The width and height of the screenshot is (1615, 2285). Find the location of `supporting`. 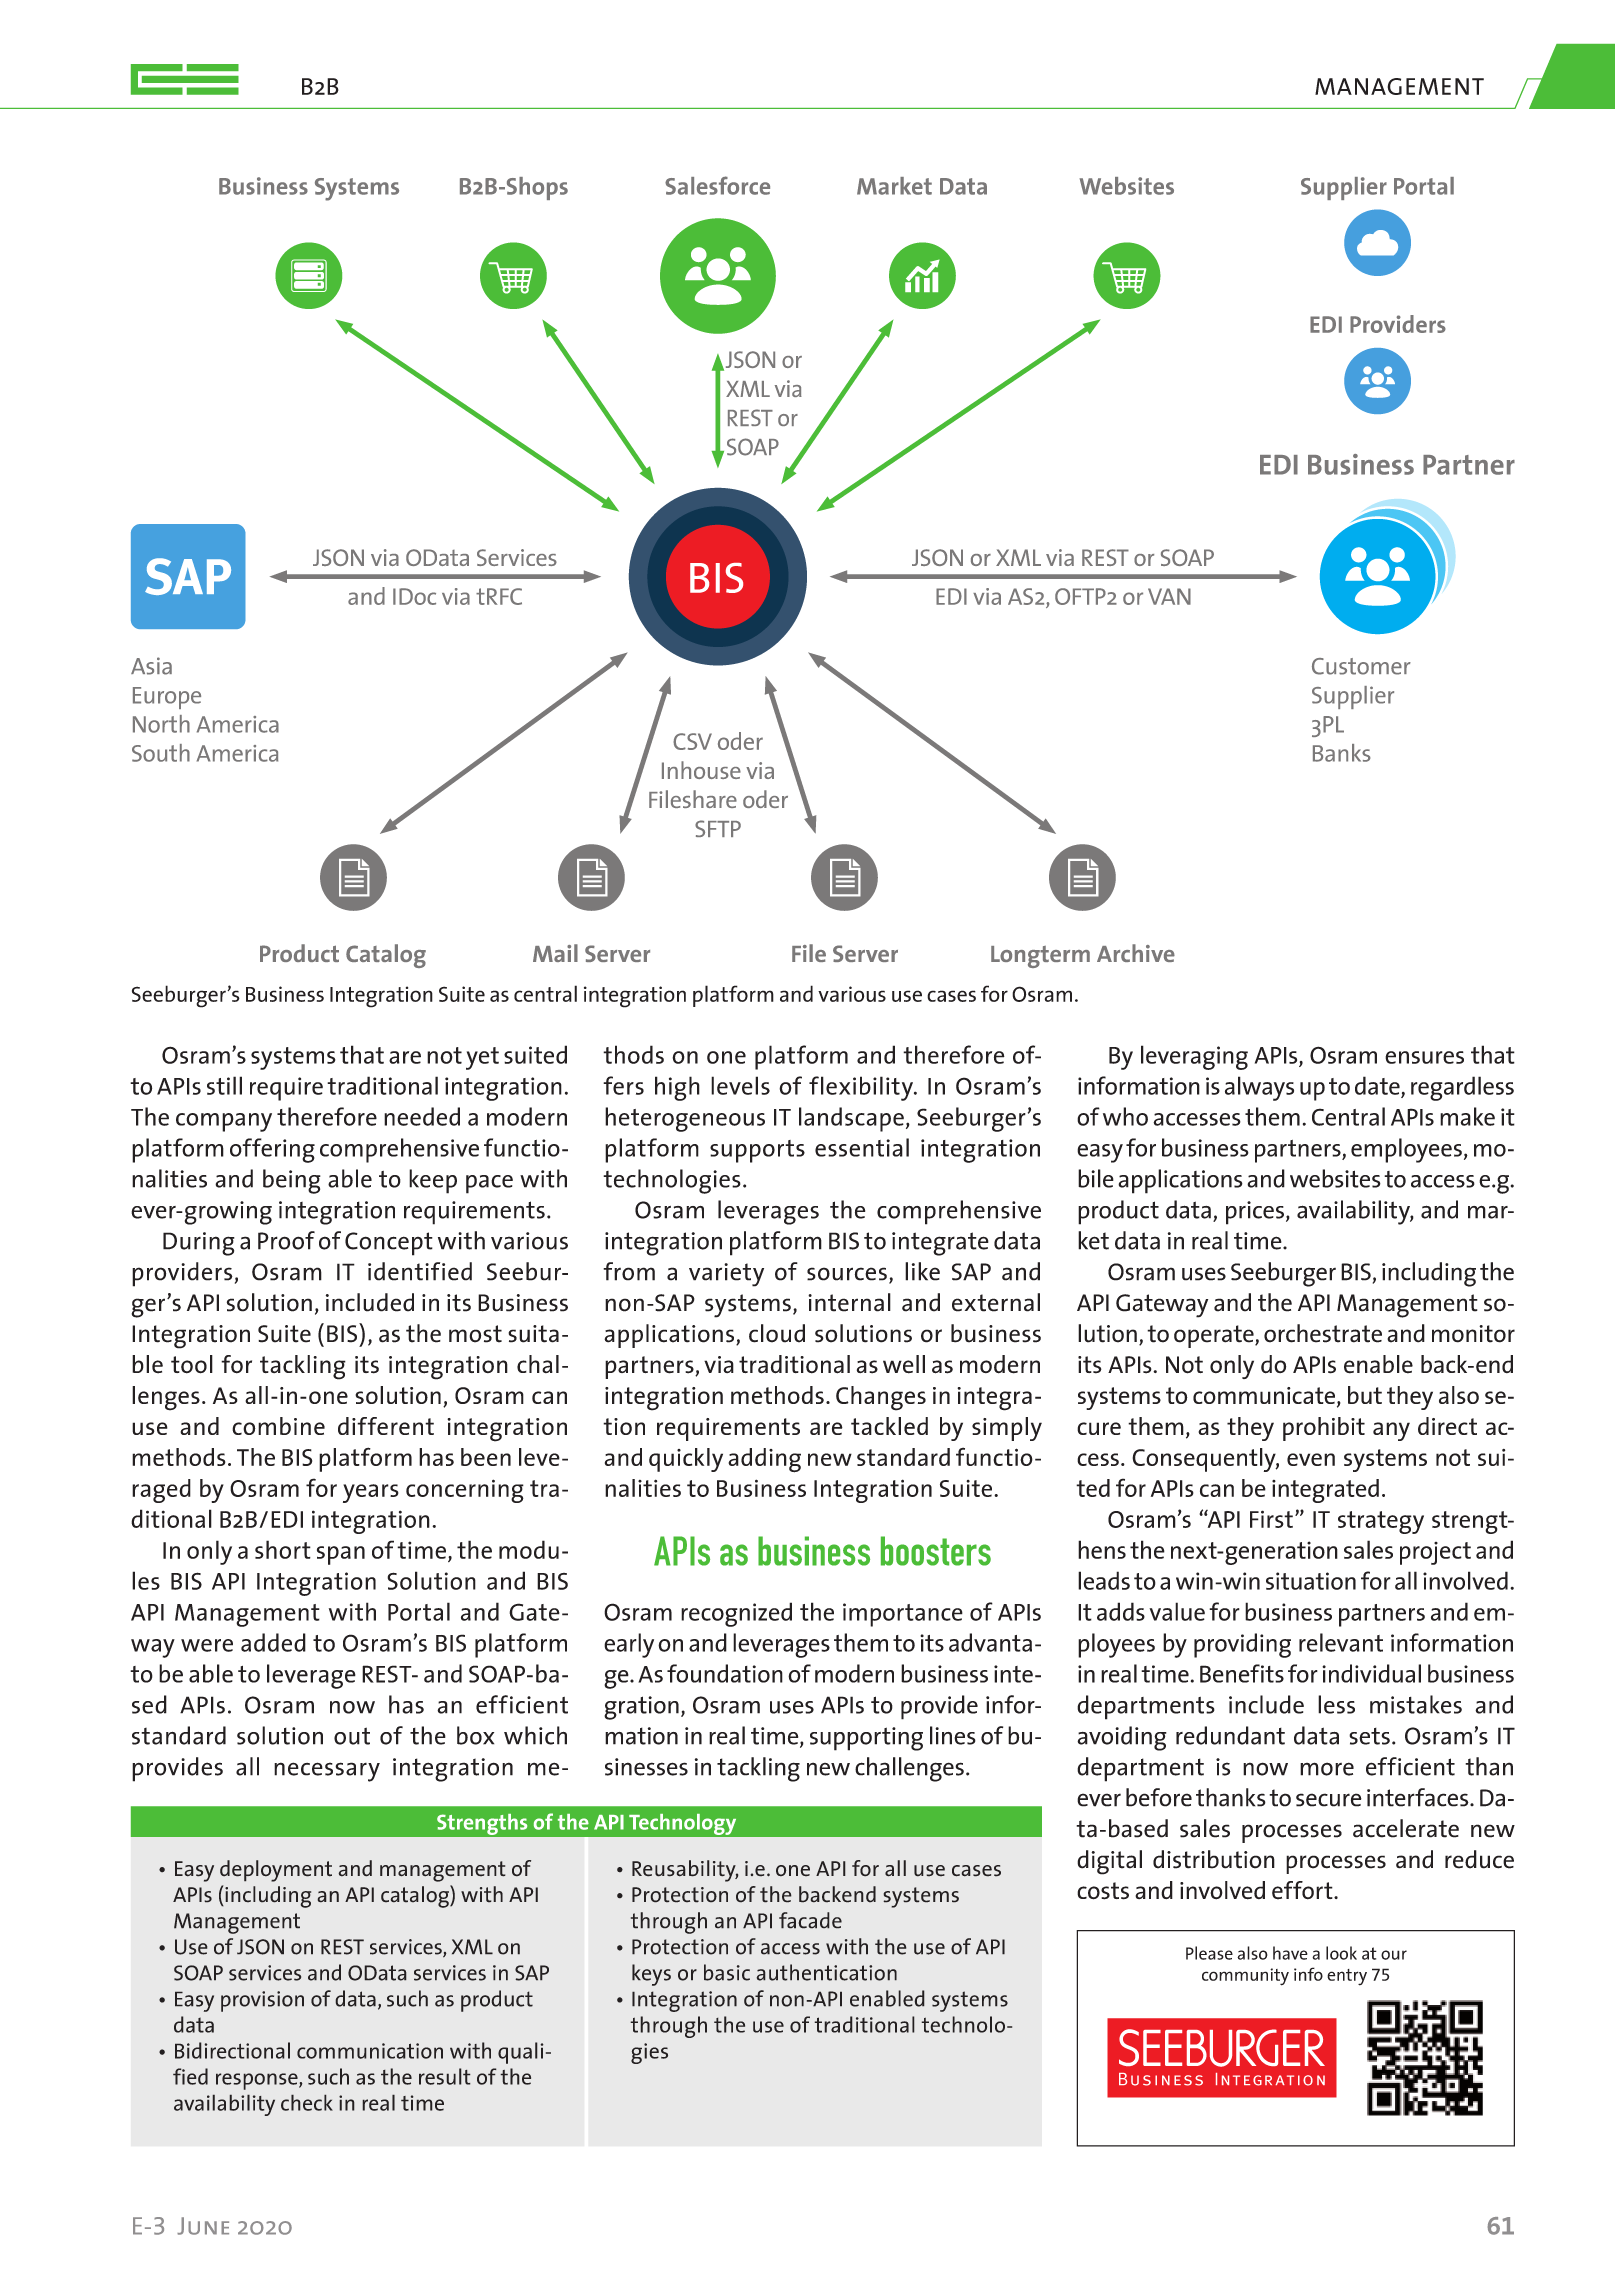

supporting is located at coordinates (866, 1739).
